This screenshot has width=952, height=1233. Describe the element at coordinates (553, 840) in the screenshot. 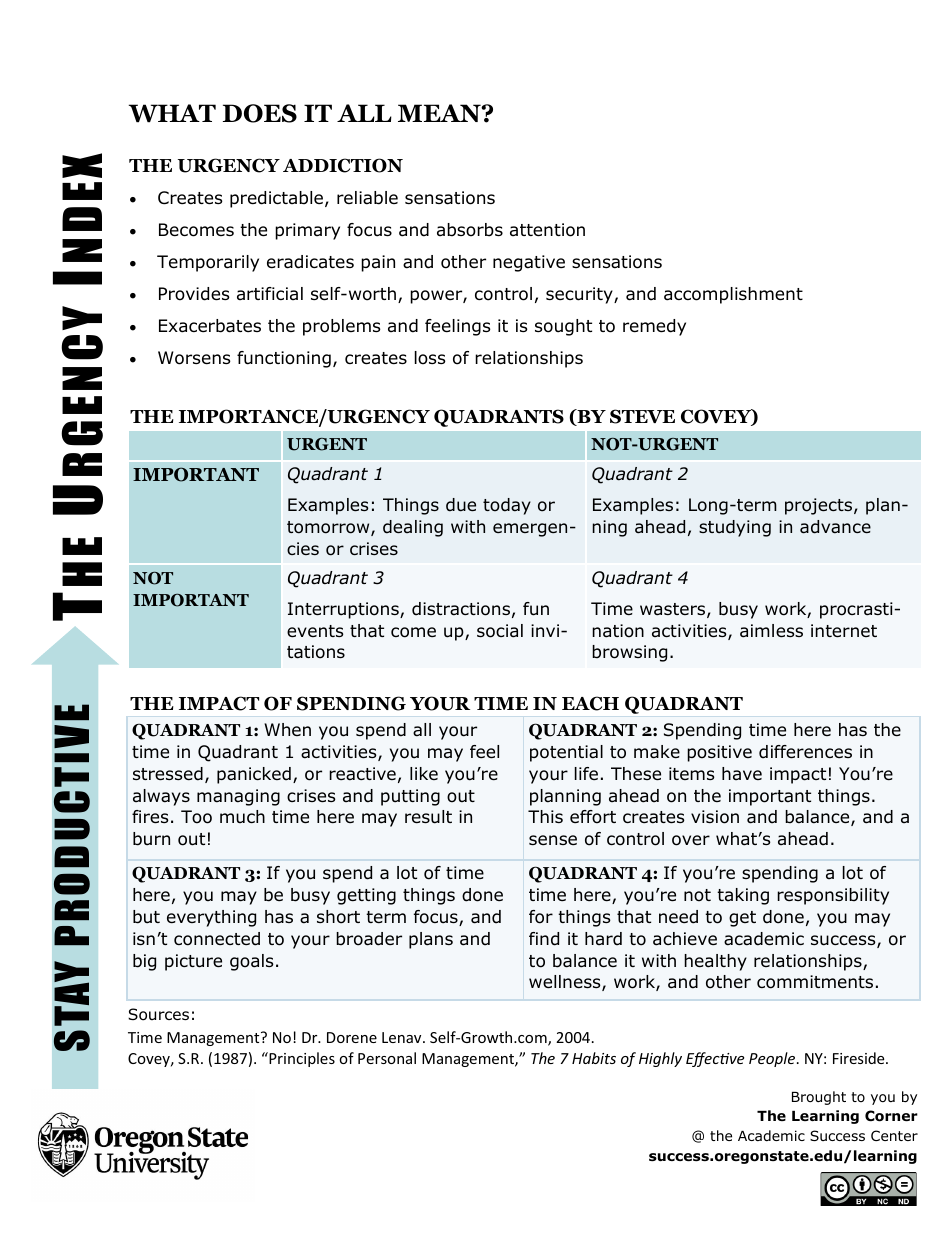

I see `sense` at that location.
